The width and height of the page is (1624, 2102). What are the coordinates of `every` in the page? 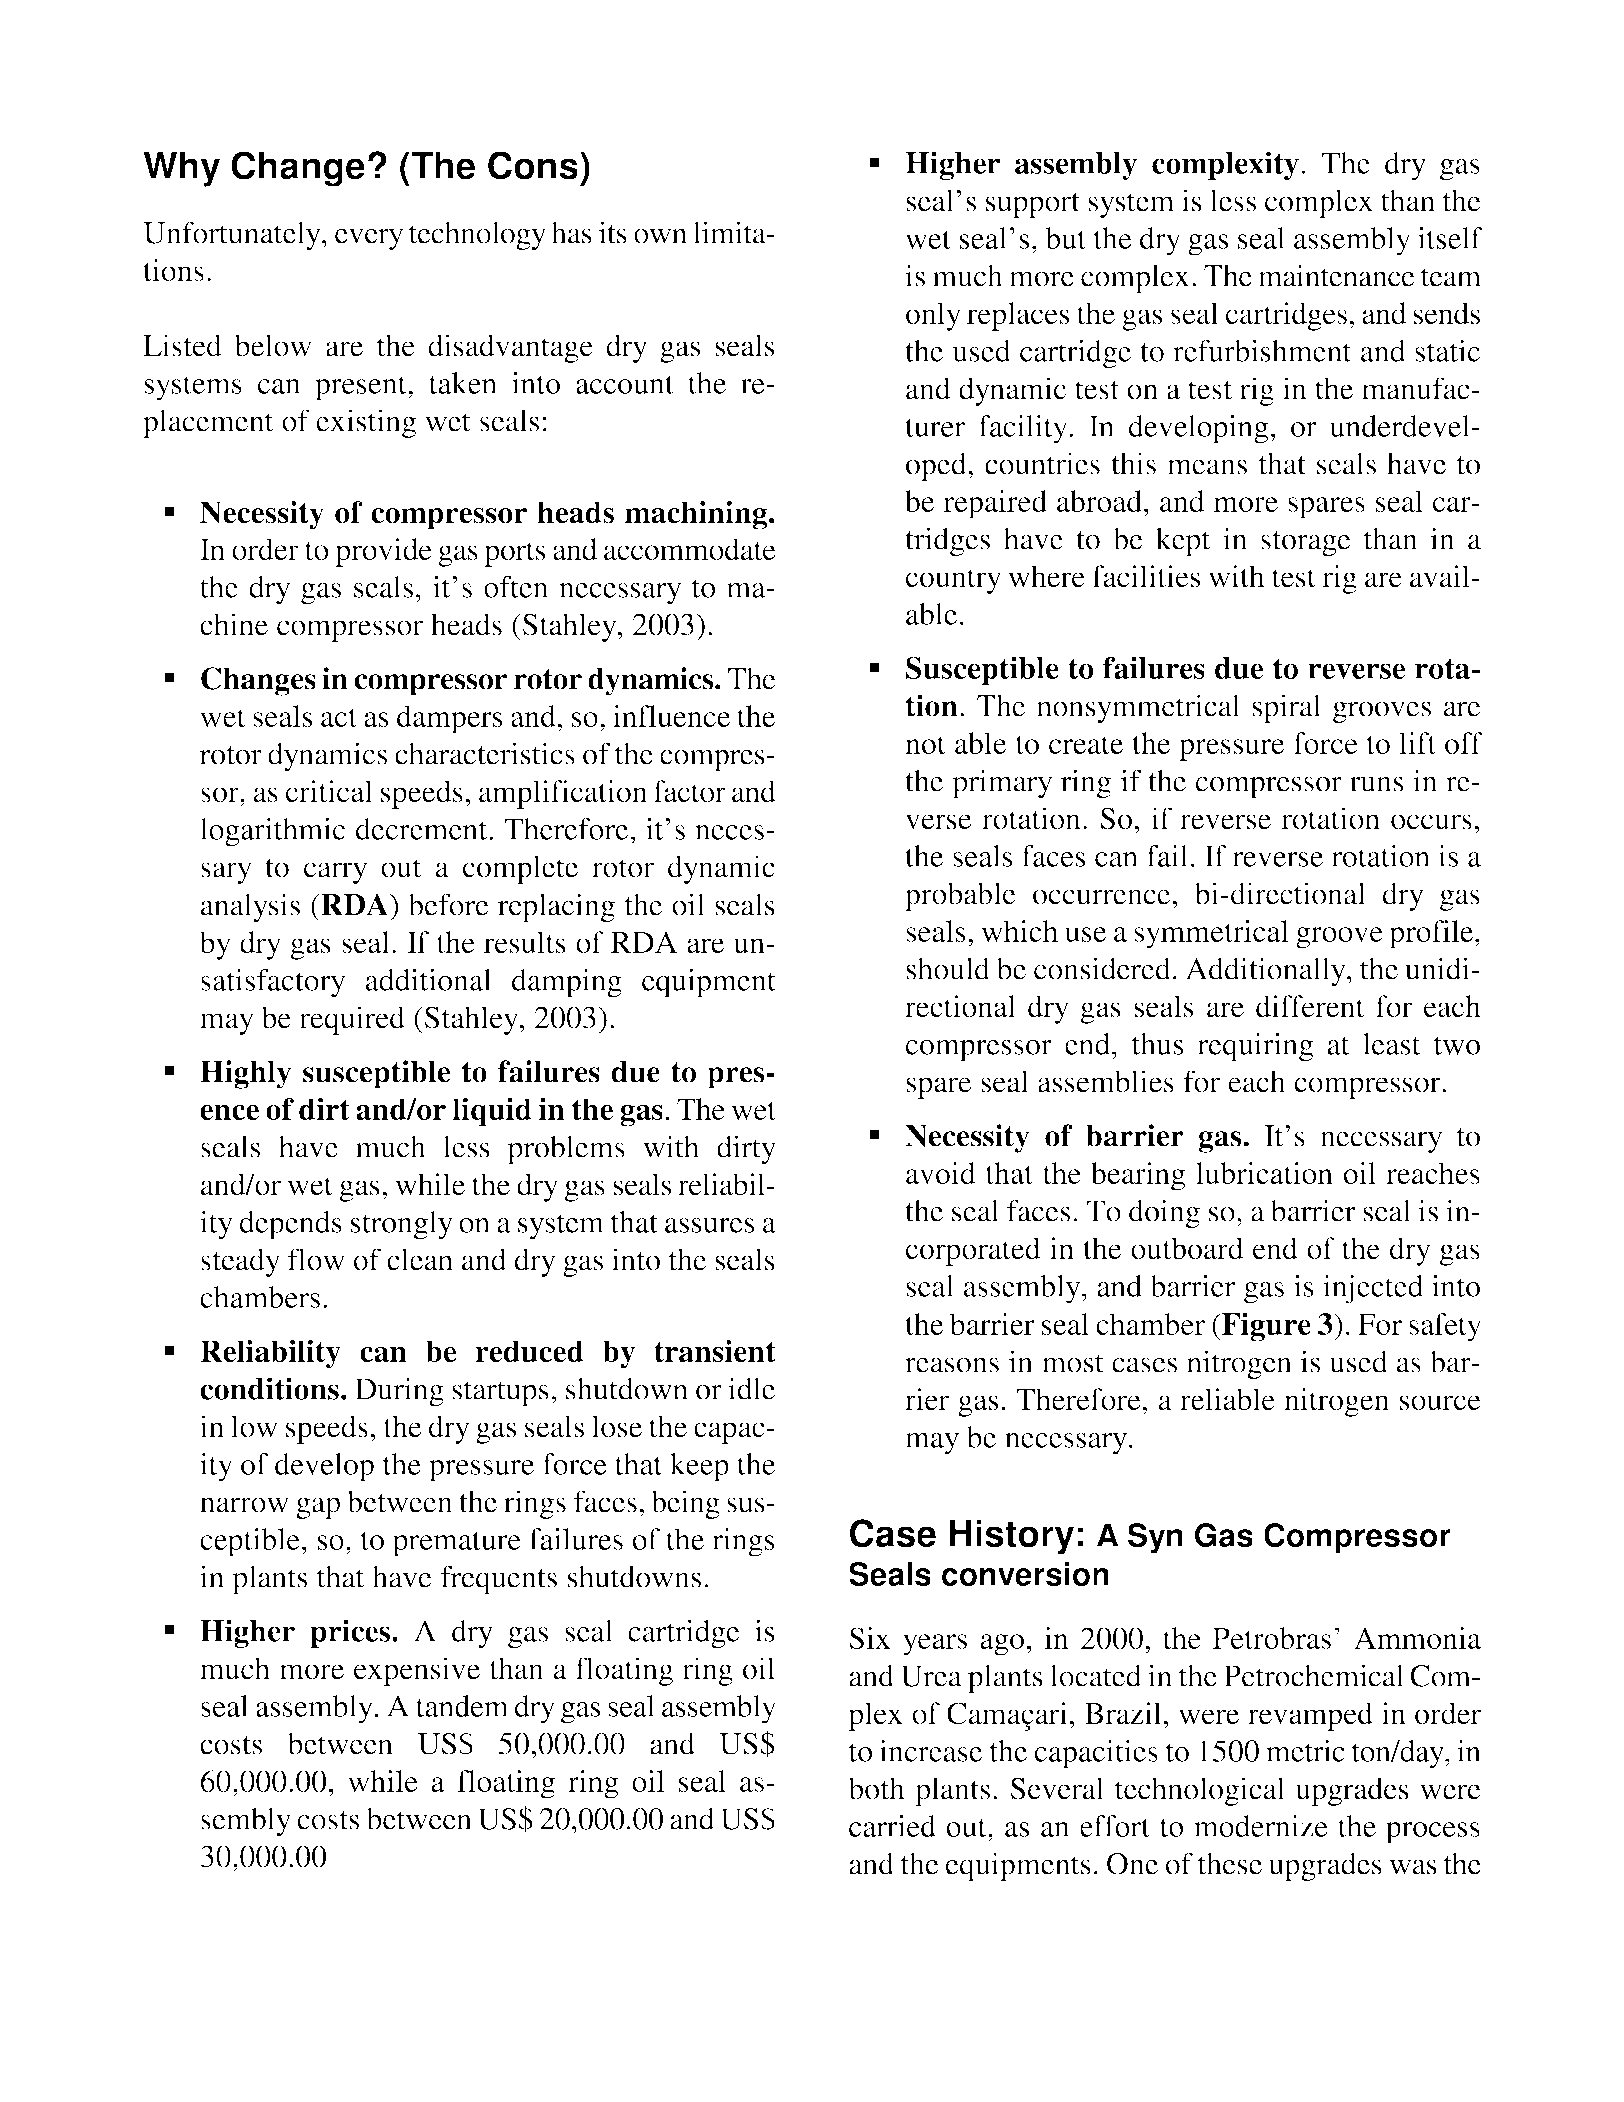 It's located at (369, 239).
